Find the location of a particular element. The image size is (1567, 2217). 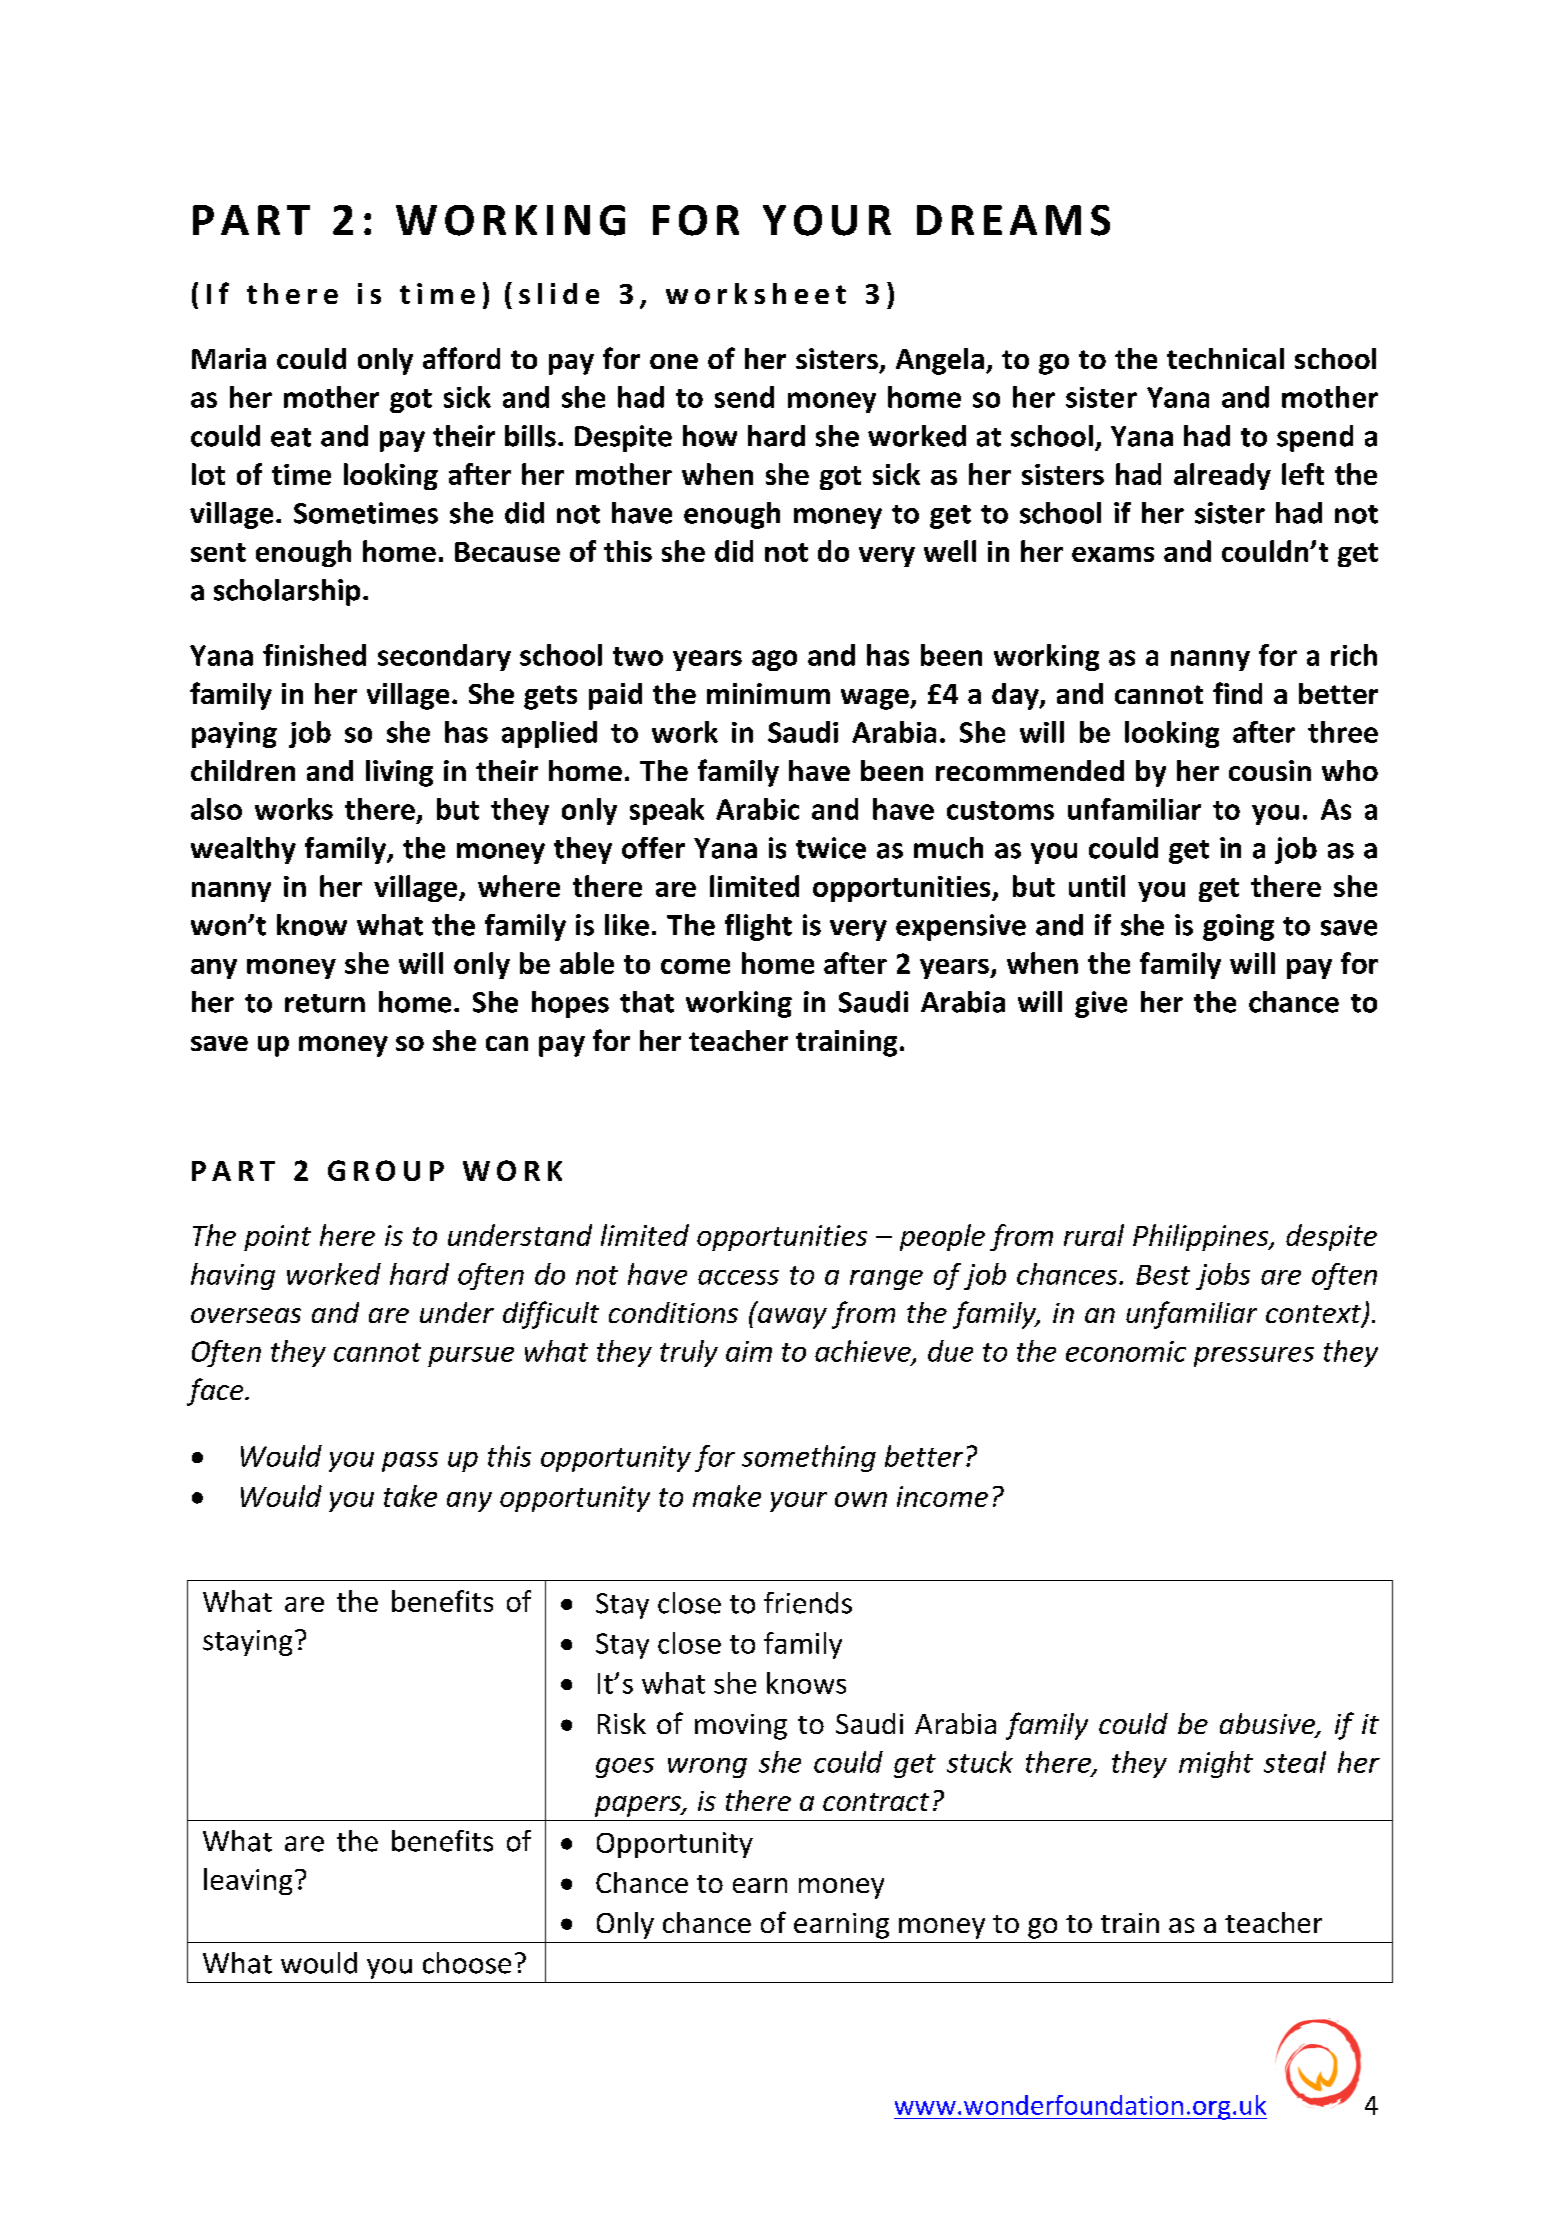

Philippines is located at coordinates (1202, 1237).
